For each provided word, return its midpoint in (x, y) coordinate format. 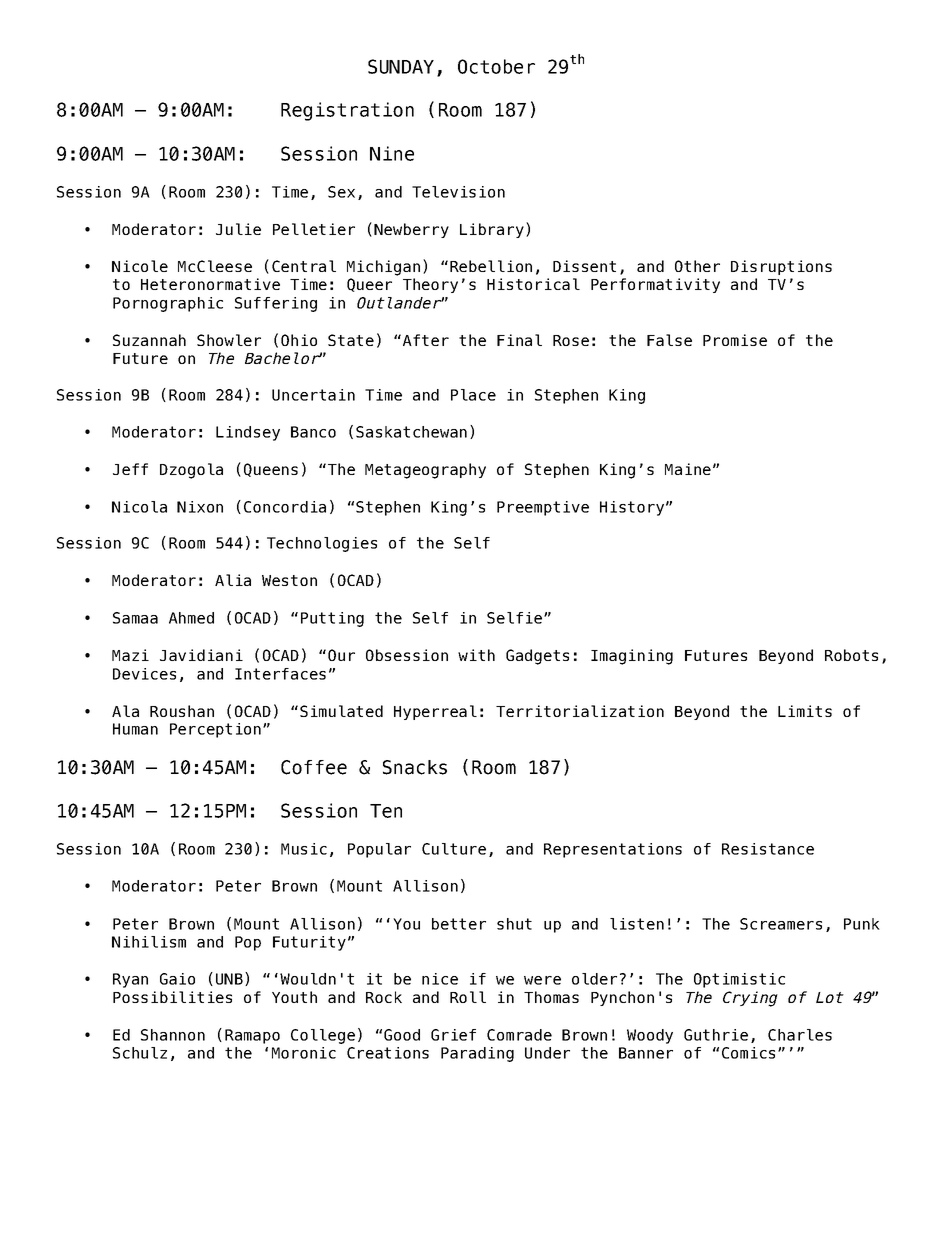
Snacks (415, 767)
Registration (347, 111)
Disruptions (781, 267)
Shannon (173, 1035)
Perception (215, 730)
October (496, 66)
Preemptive (543, 508)
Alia (233, 580)
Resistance (768, 849)
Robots (851, 655)
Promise (735, 340)
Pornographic (168, 304)
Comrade (519, 1035)
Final (519, 340)
